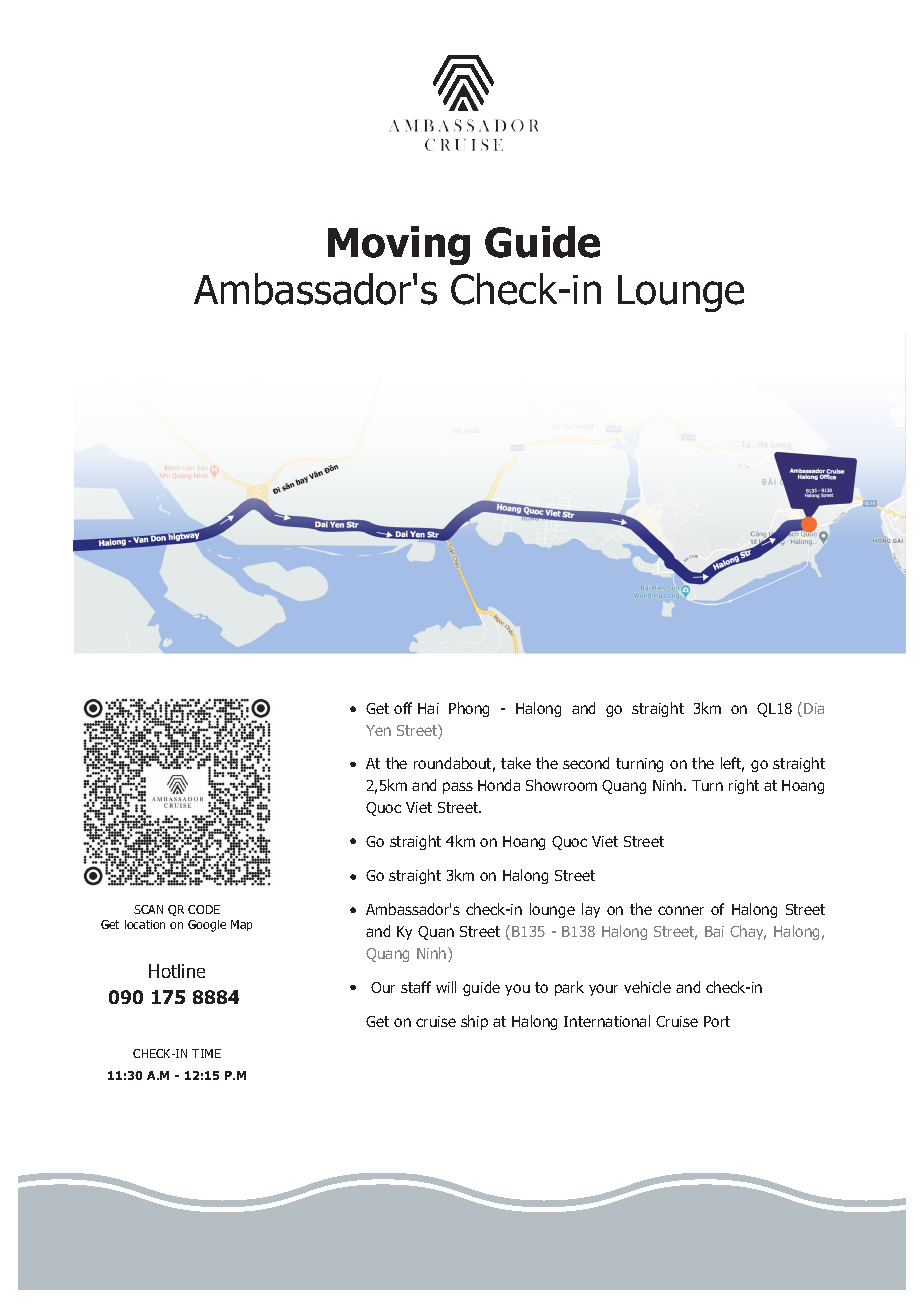 Image resolution: width=924 pixels, height=1308 pixels. What do you see at coordinates (814, 708) in the image?
I see `Dia` at bounding box center [814, 708].
